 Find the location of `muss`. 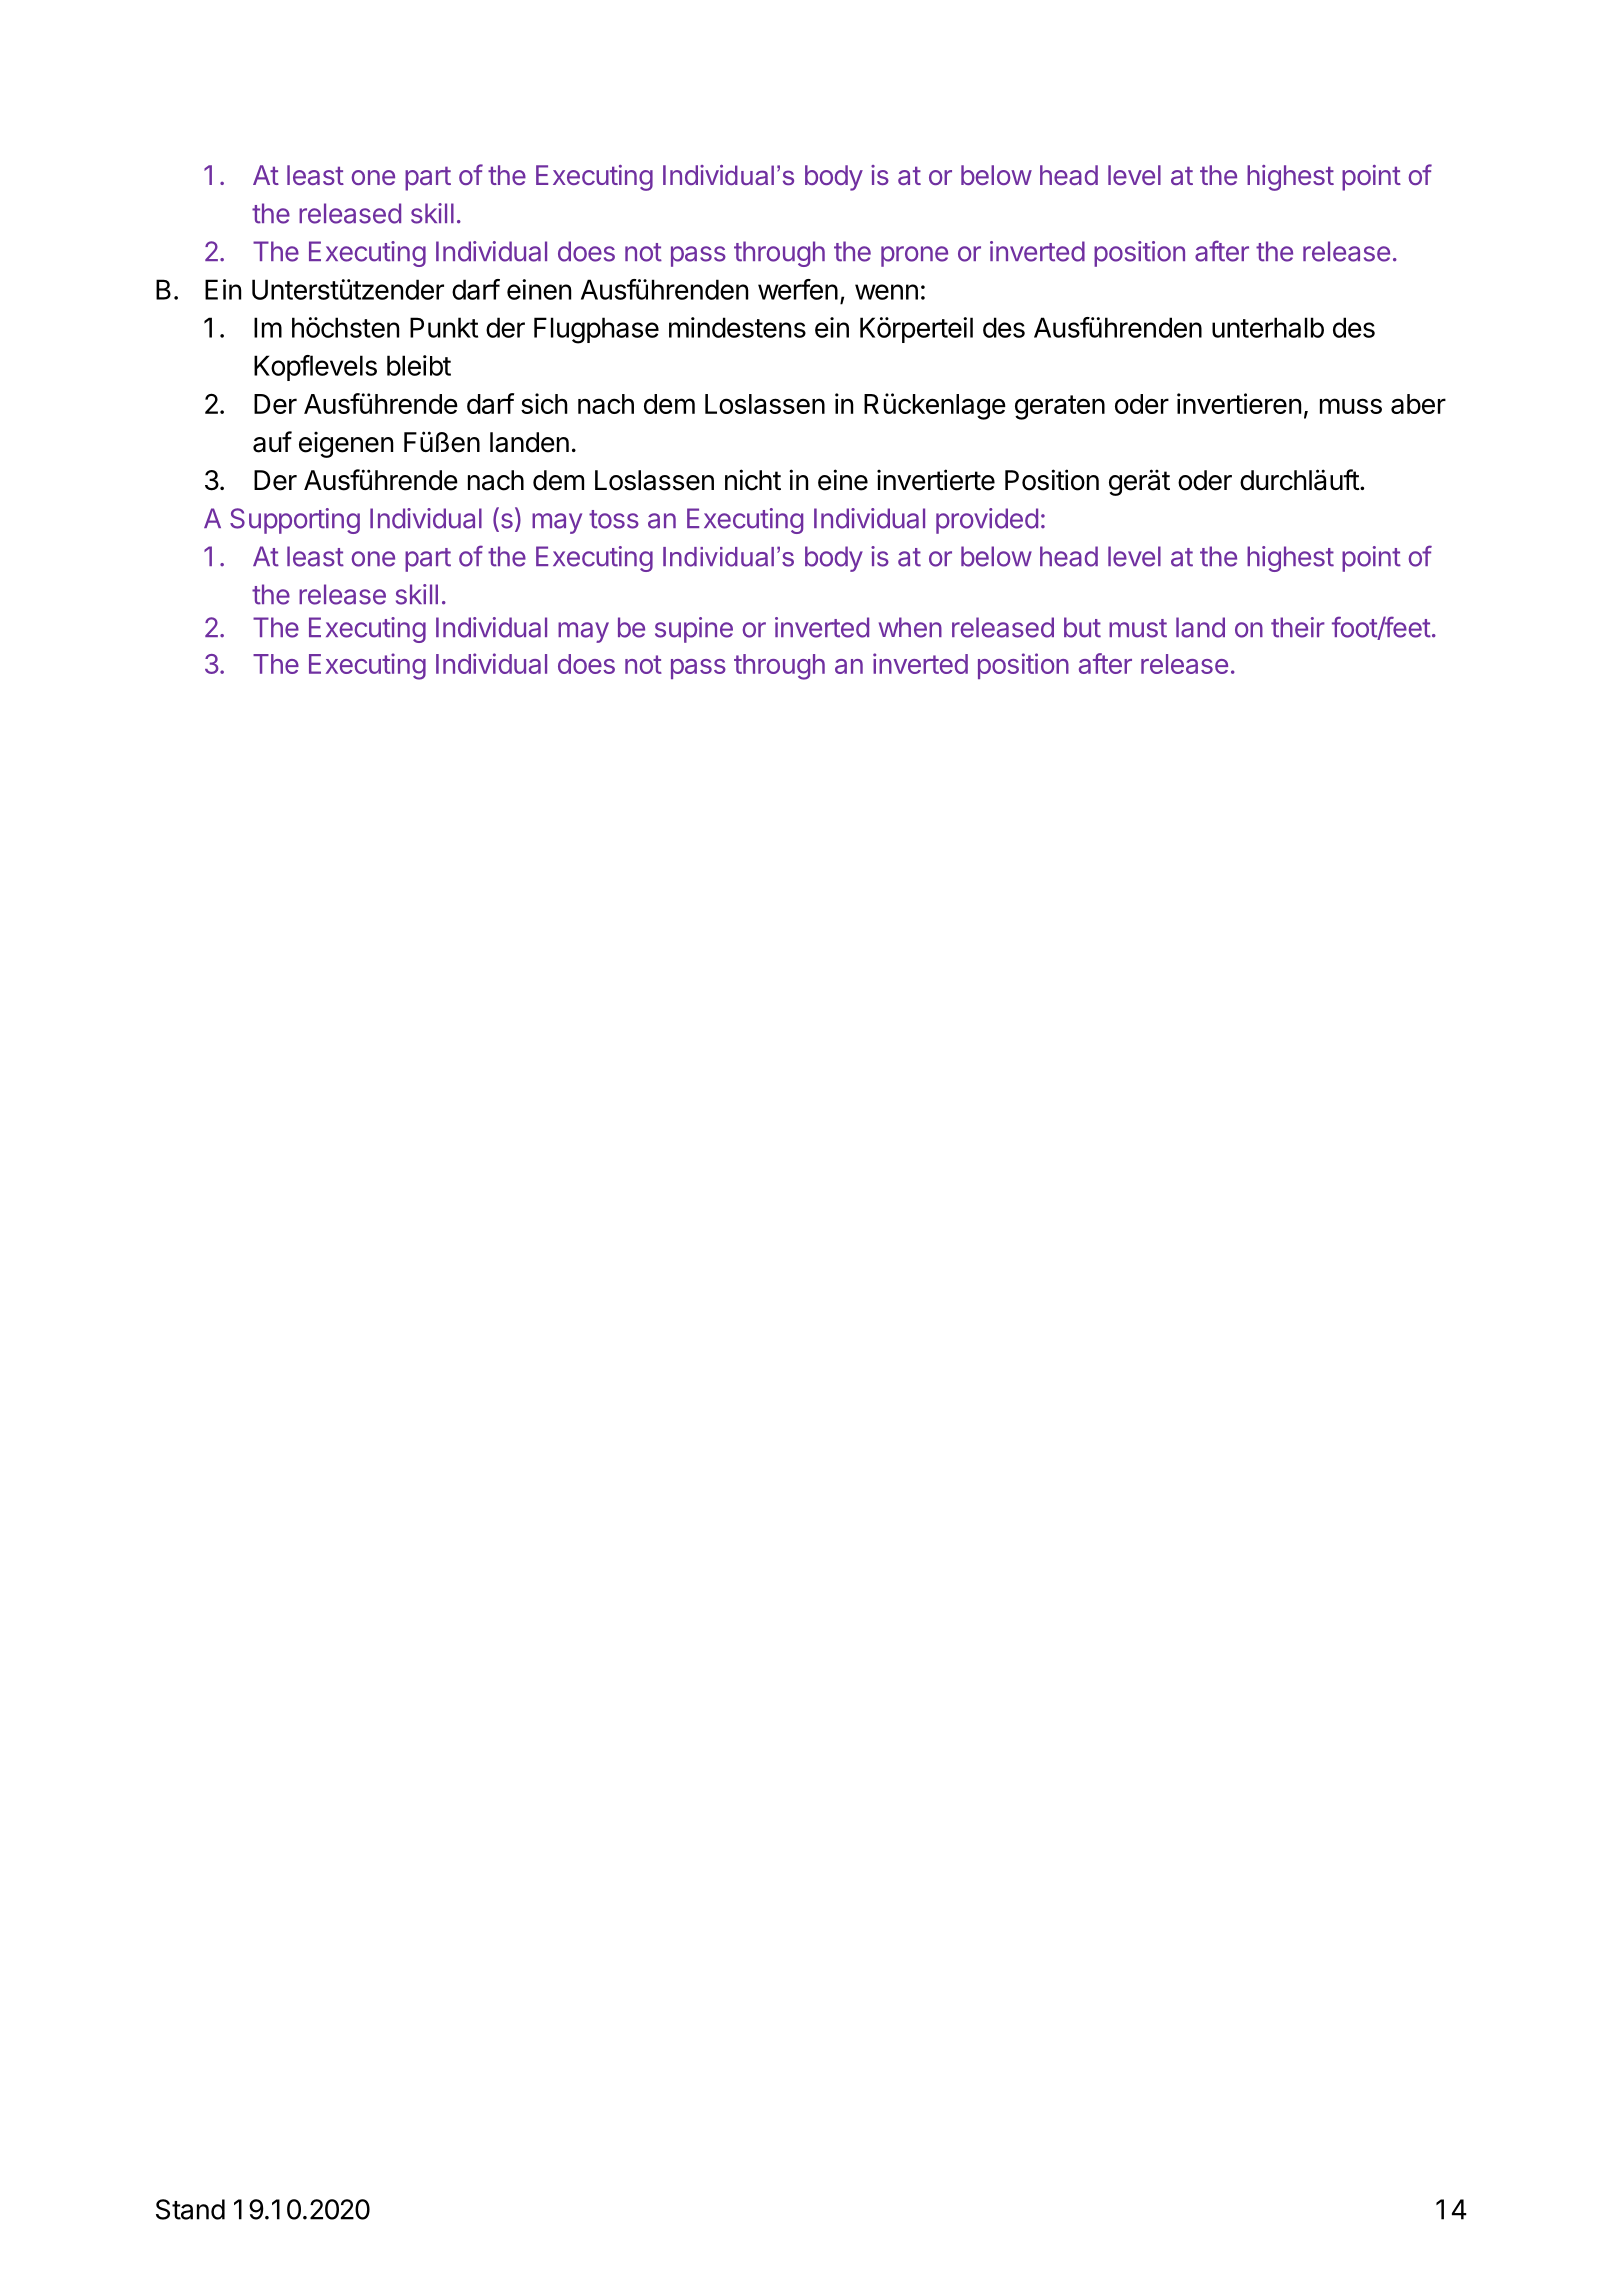

muss is located at coordinates (1351, 406).
